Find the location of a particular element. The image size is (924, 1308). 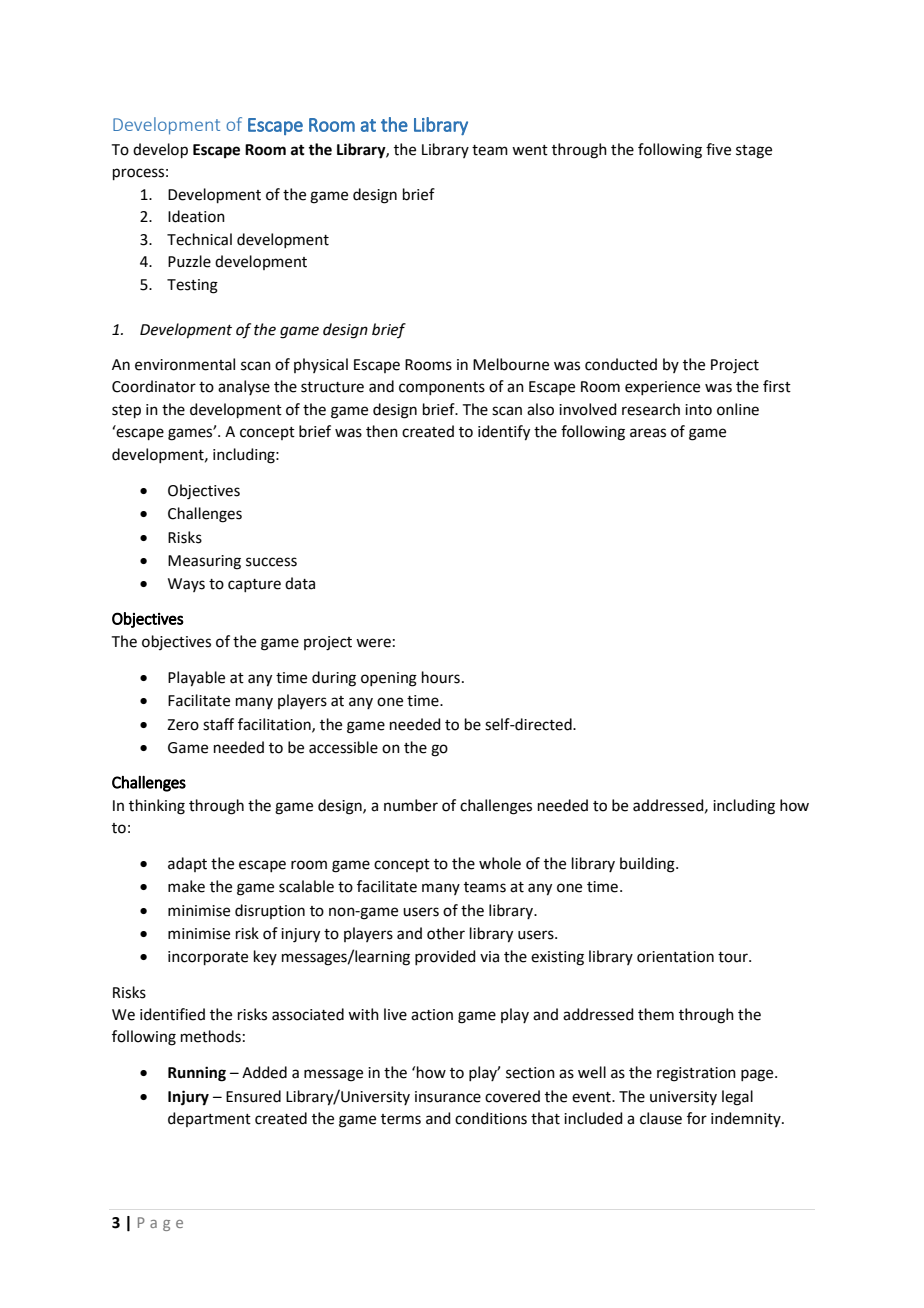

five is located at coordinates (718, 149).
